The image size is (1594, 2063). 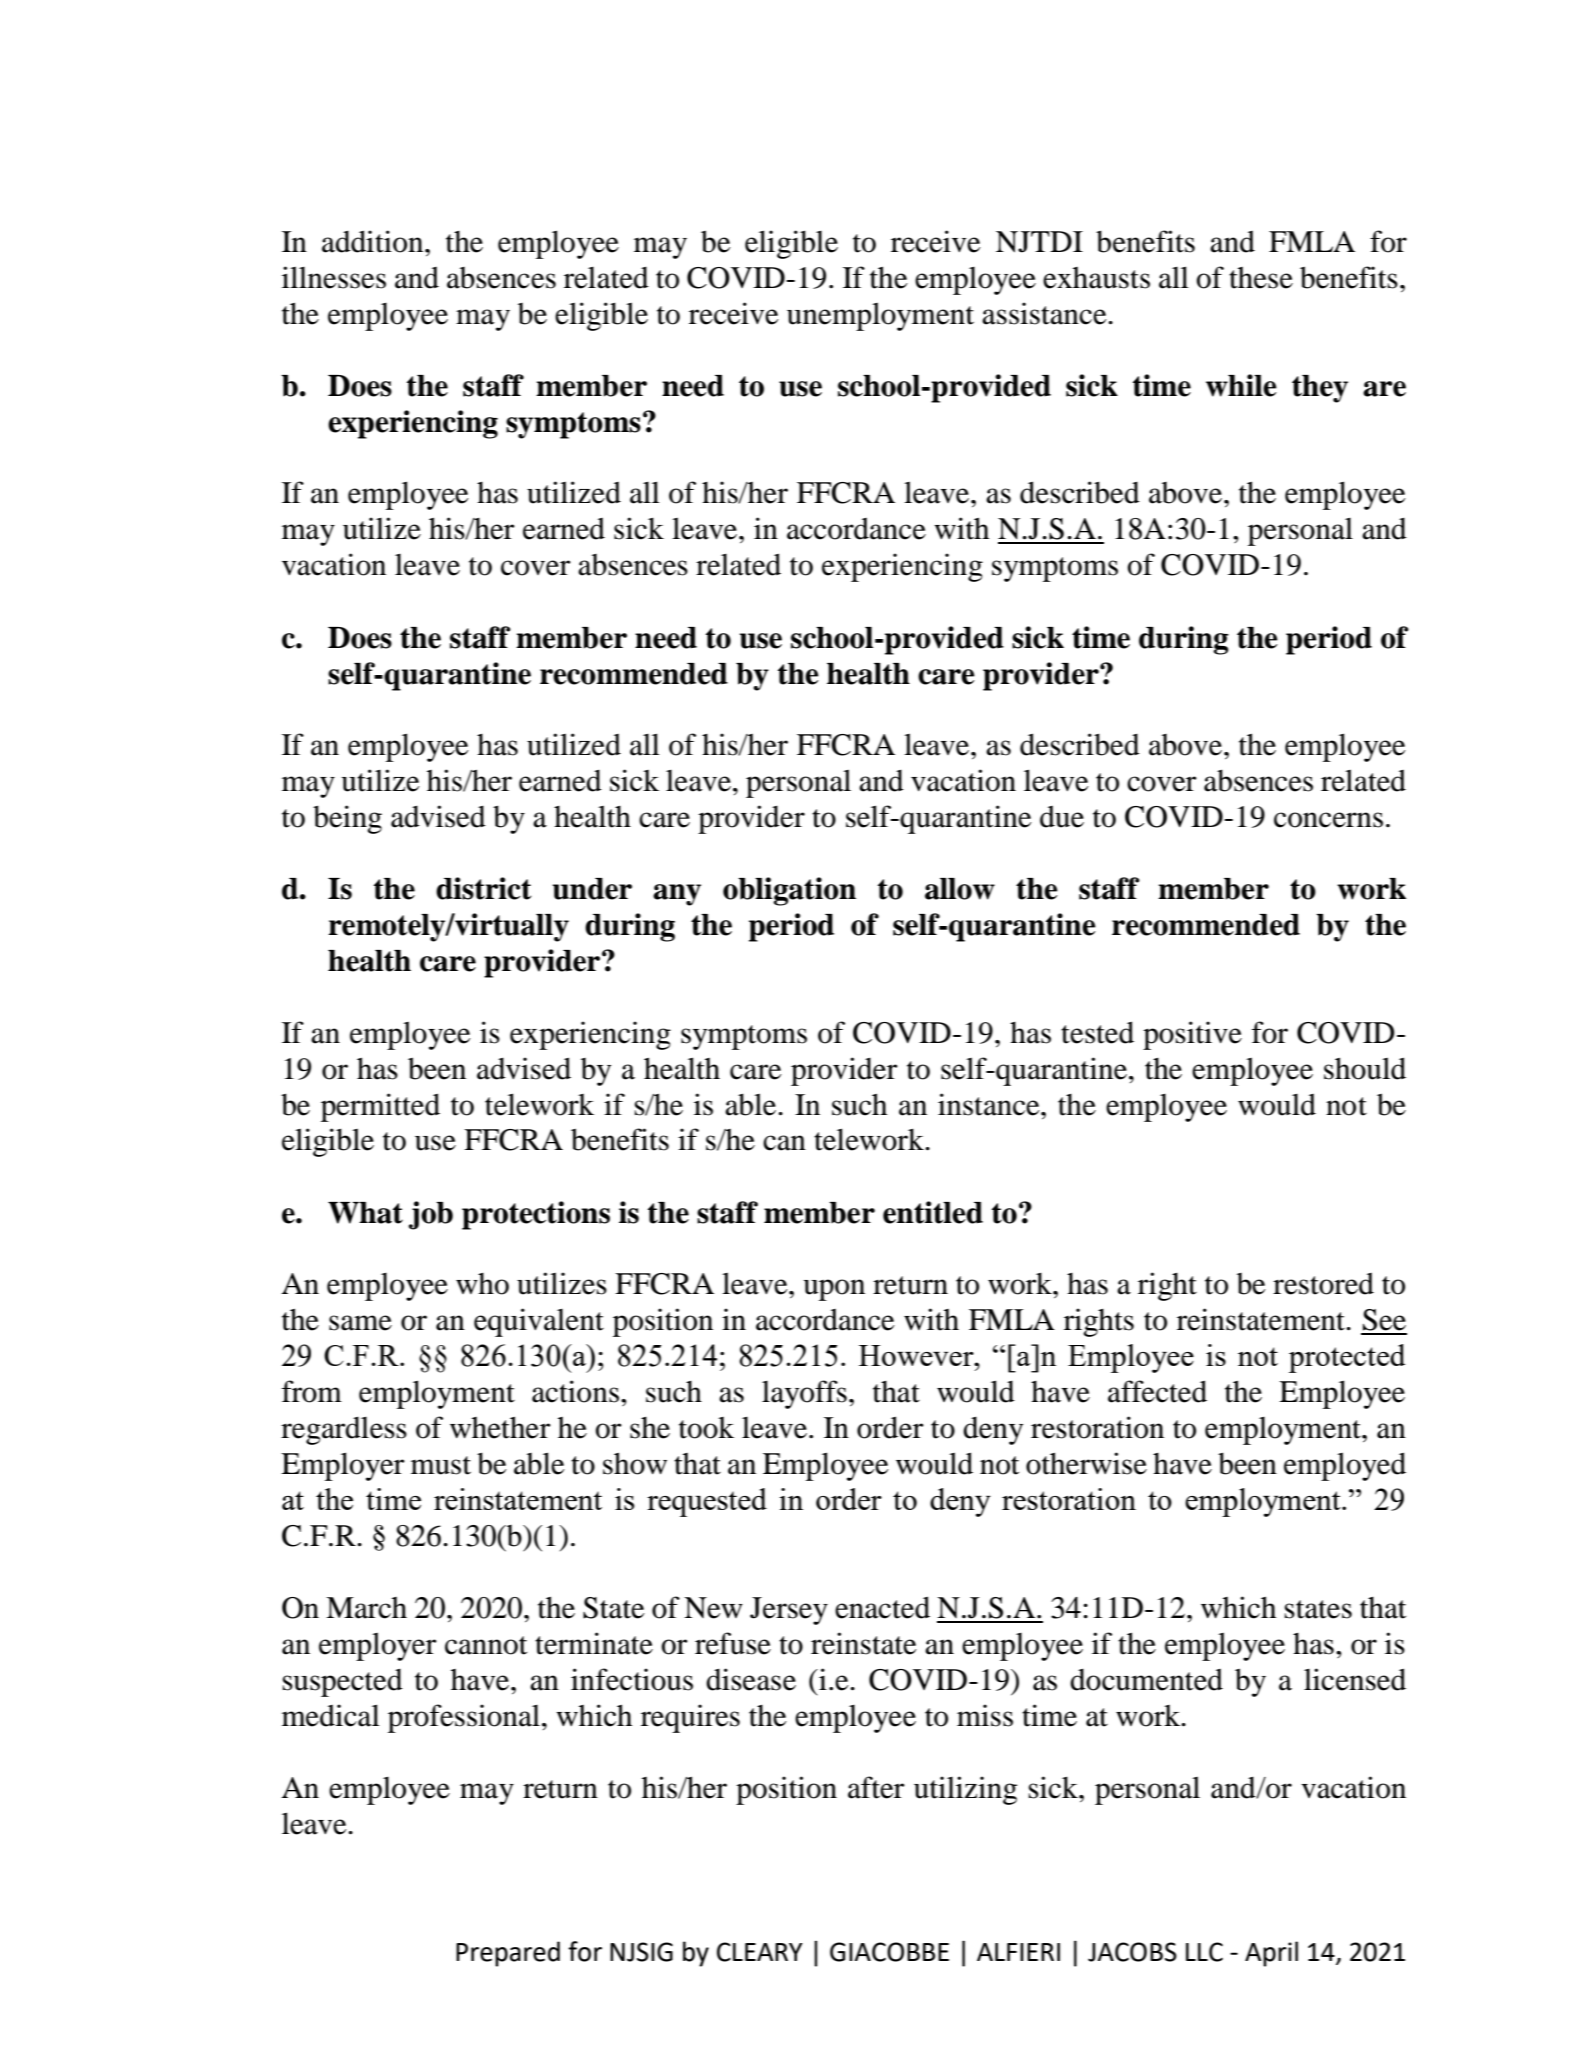 What do you see at coordinates (804, 1394) in the document?
I see `layoffs` at bounding box center [804, 1394].
